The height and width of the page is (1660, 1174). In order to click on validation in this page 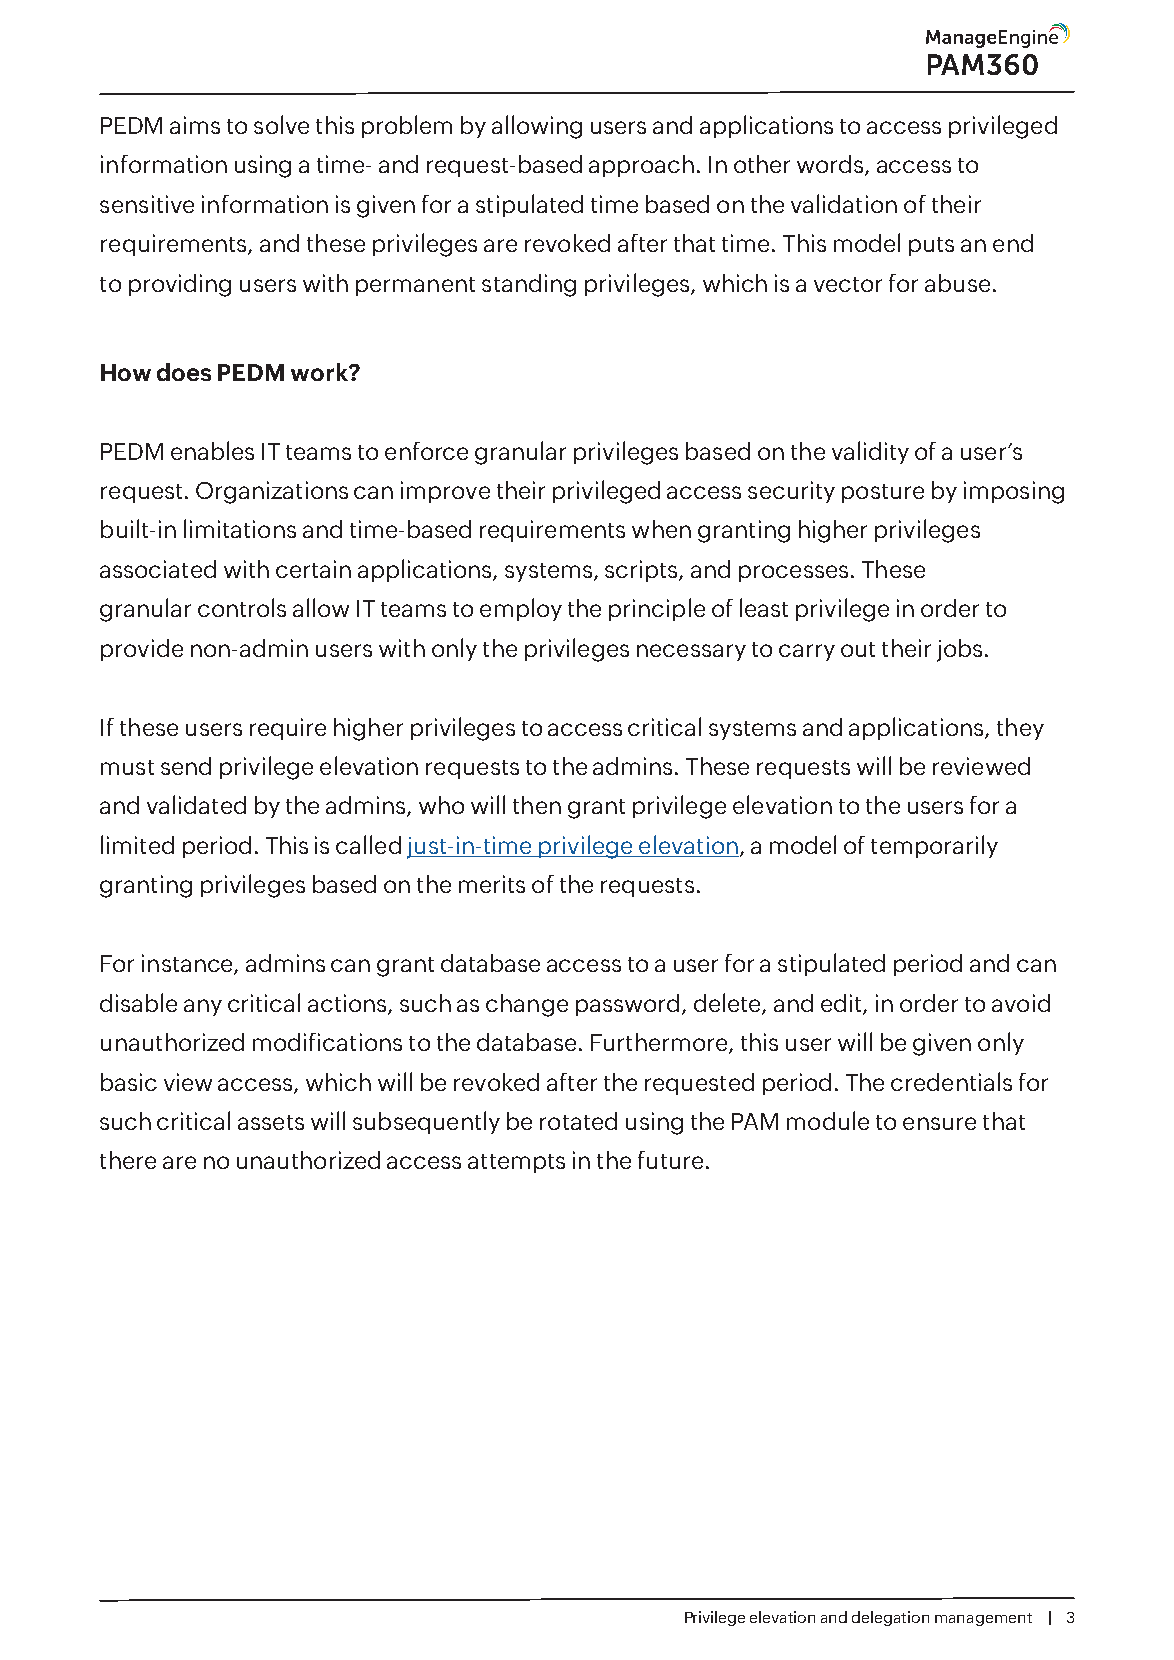, I will do `click(844, 203)`.
